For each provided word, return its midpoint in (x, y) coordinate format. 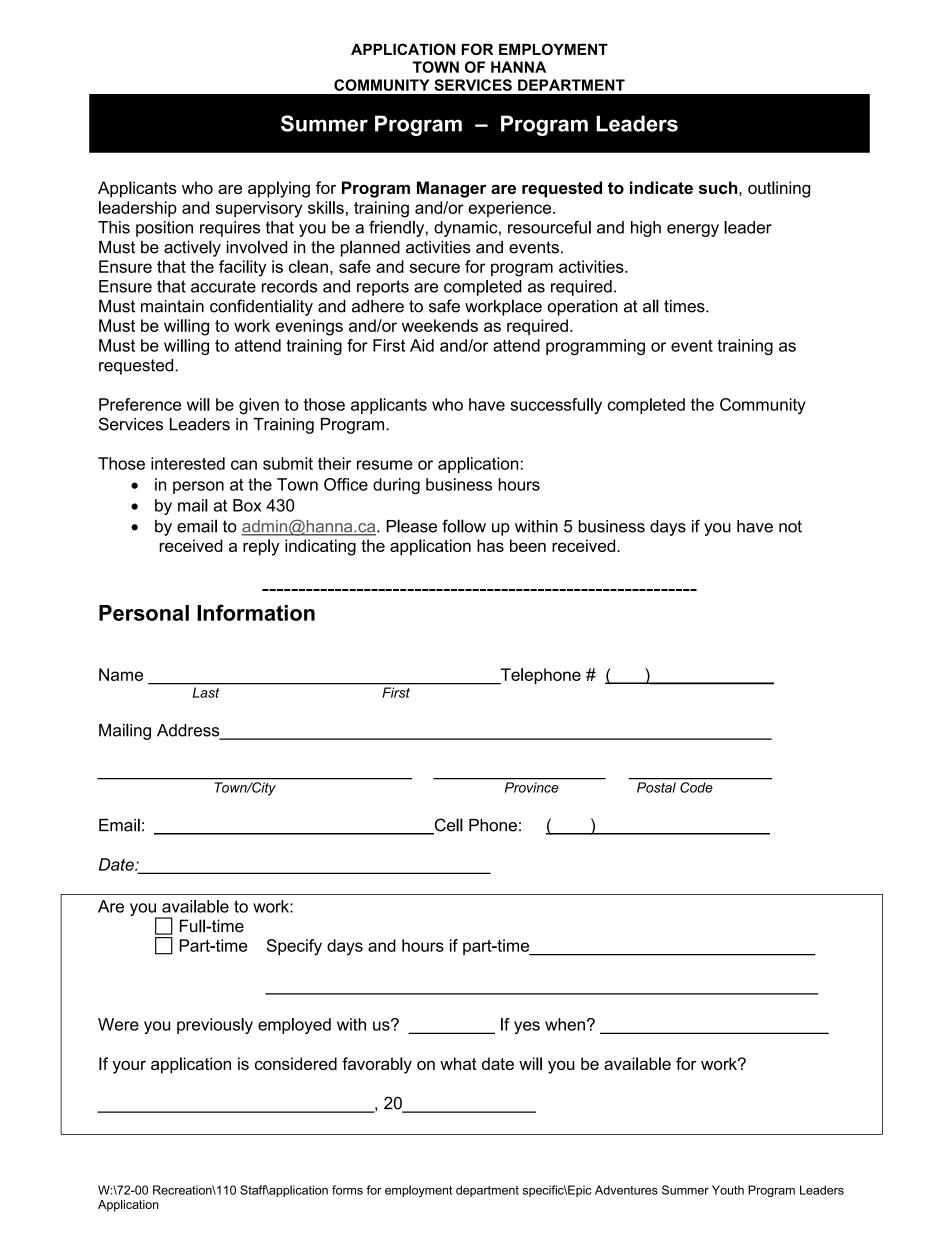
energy (693, 230)
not (790, 526)
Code (696, 787)
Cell (447, 826)
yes (527, 1027)
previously (215, 1026)
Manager (451, 189)
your (129, 1067)
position (164, 229)
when (565, 1024)
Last (206, 692)
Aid (422, 345)
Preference (140, 404)
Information (256, 612)
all (651, 306)
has (490, 545)
